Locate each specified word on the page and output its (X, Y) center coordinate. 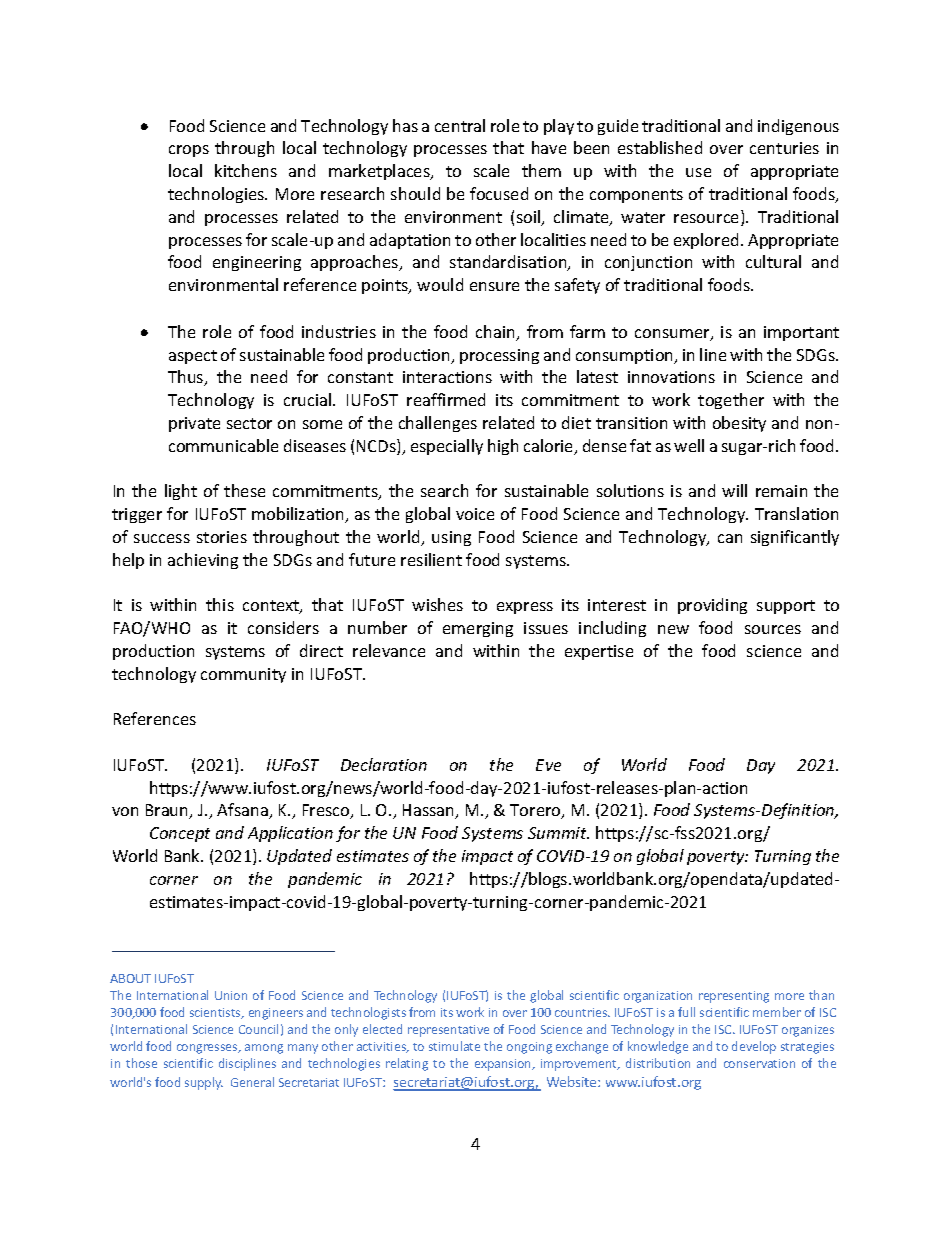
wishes (437, 604)
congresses (208, 1049)
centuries (784, 148)
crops (189, 151)
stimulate (454, 1046)
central (460, 125)
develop (754, 1047)
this (220, 604)
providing (712, 606)
